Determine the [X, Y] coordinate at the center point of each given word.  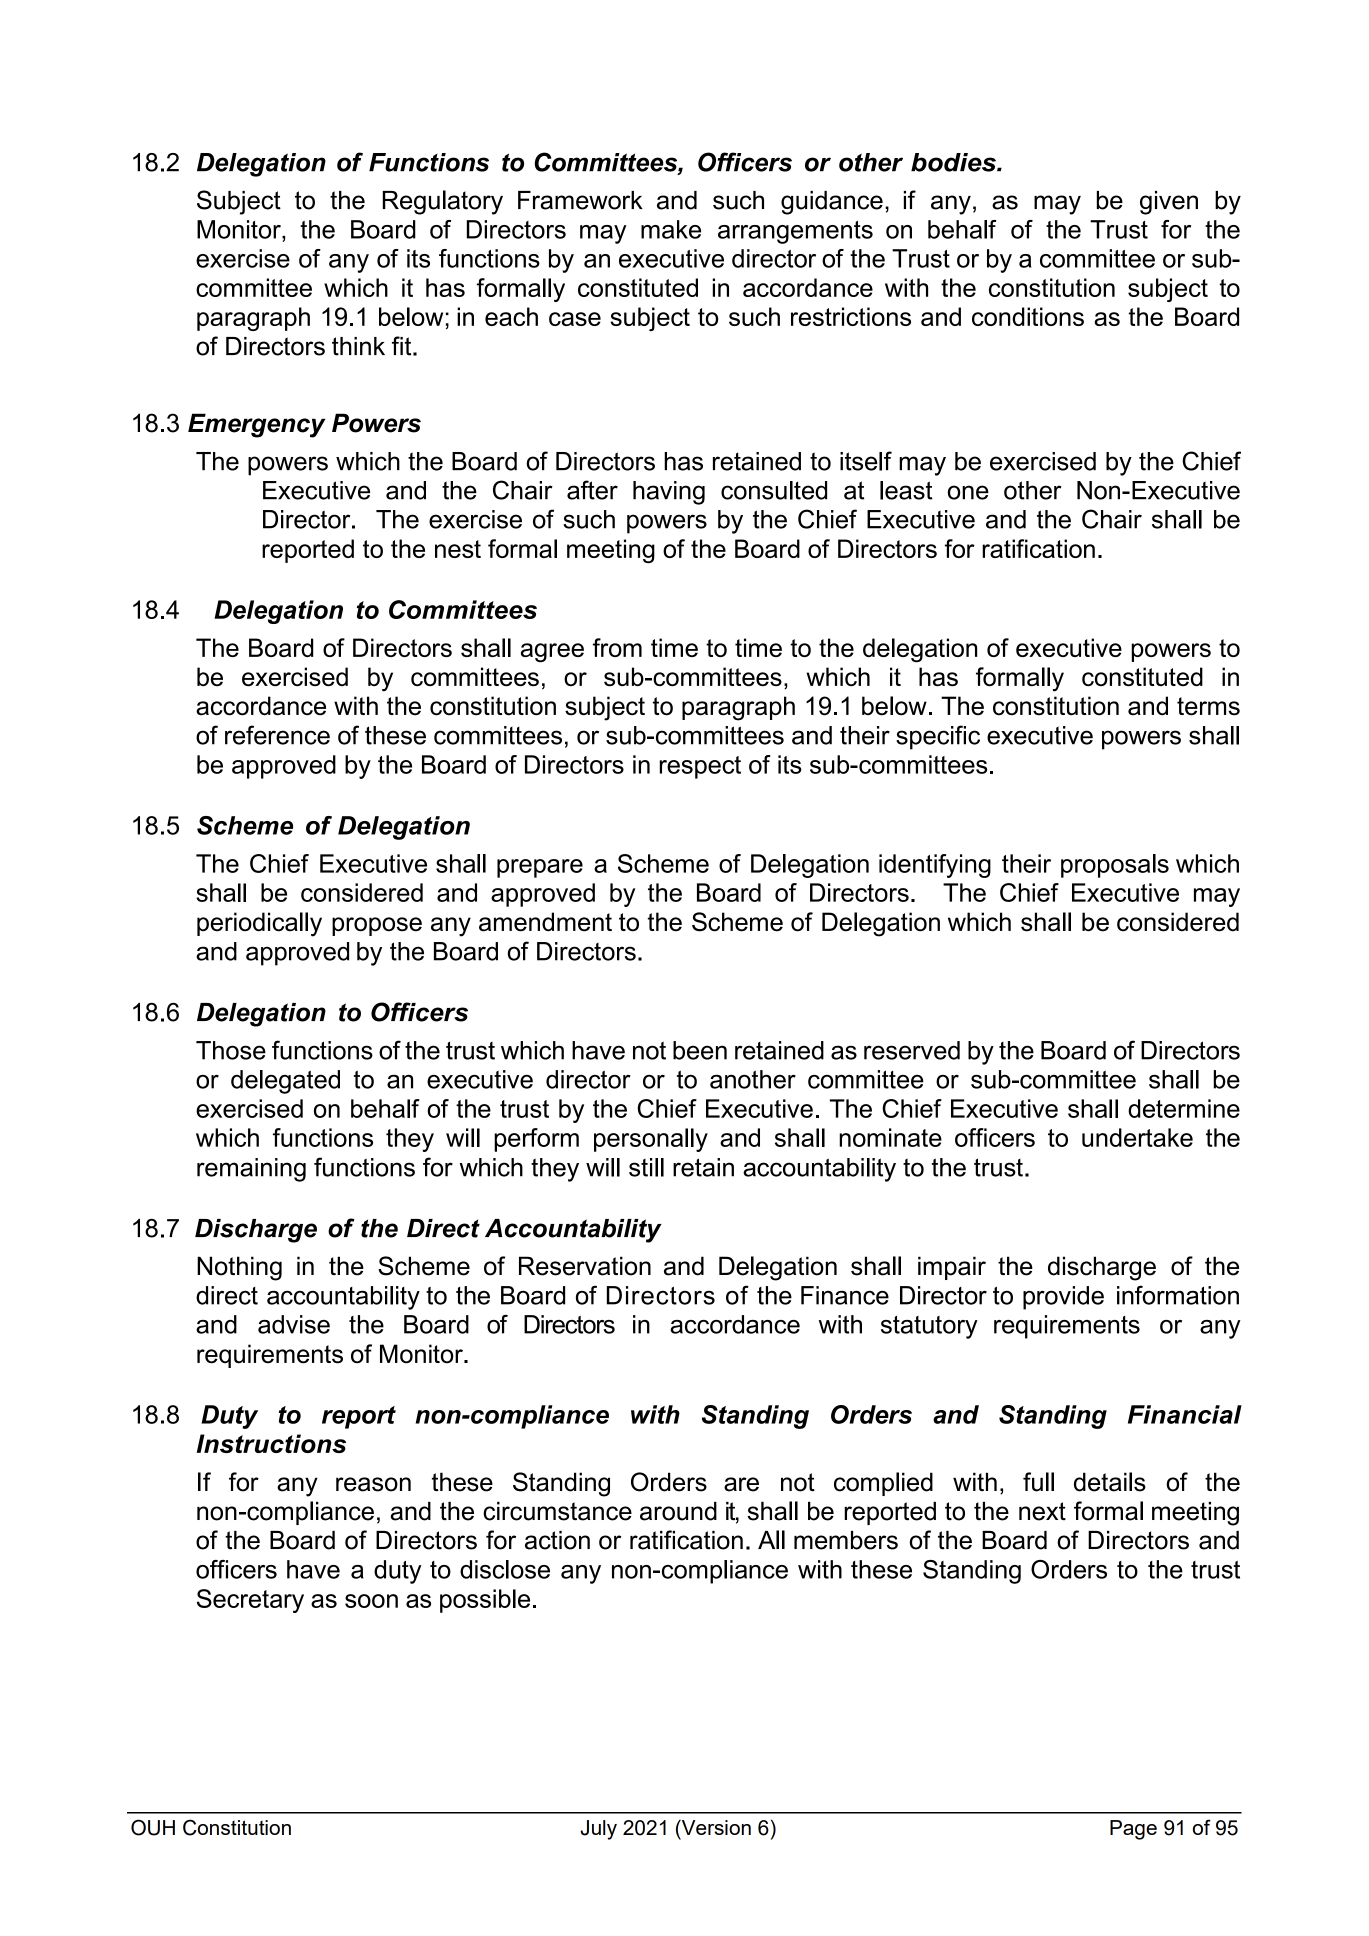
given [1169, 203]
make [671, 229]
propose [377, 926]
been [700, 1050]
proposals [1115, 866]
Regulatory [443, 202]
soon [371, 1601]
